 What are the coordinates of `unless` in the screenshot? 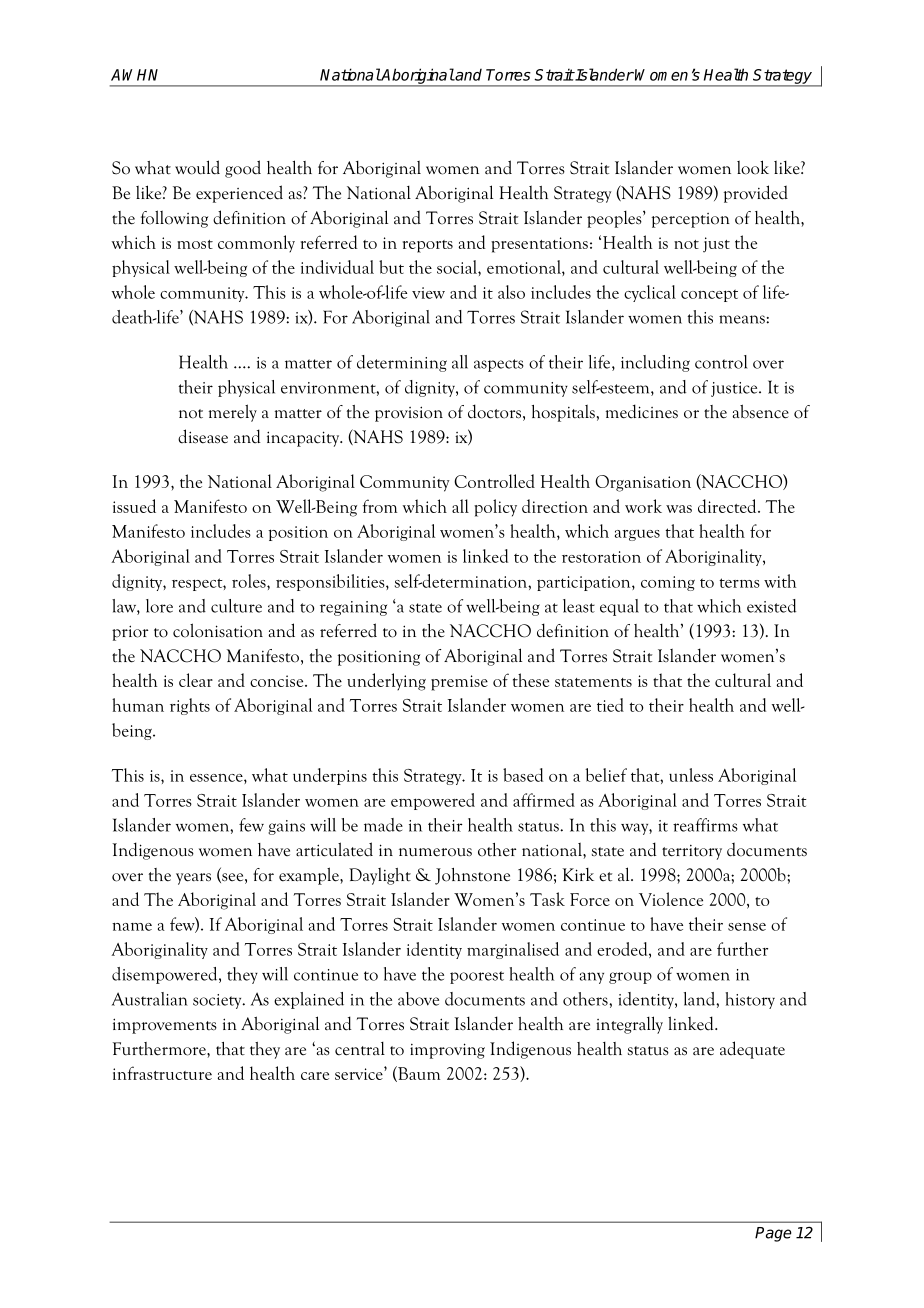 It's located at (691, 775).
